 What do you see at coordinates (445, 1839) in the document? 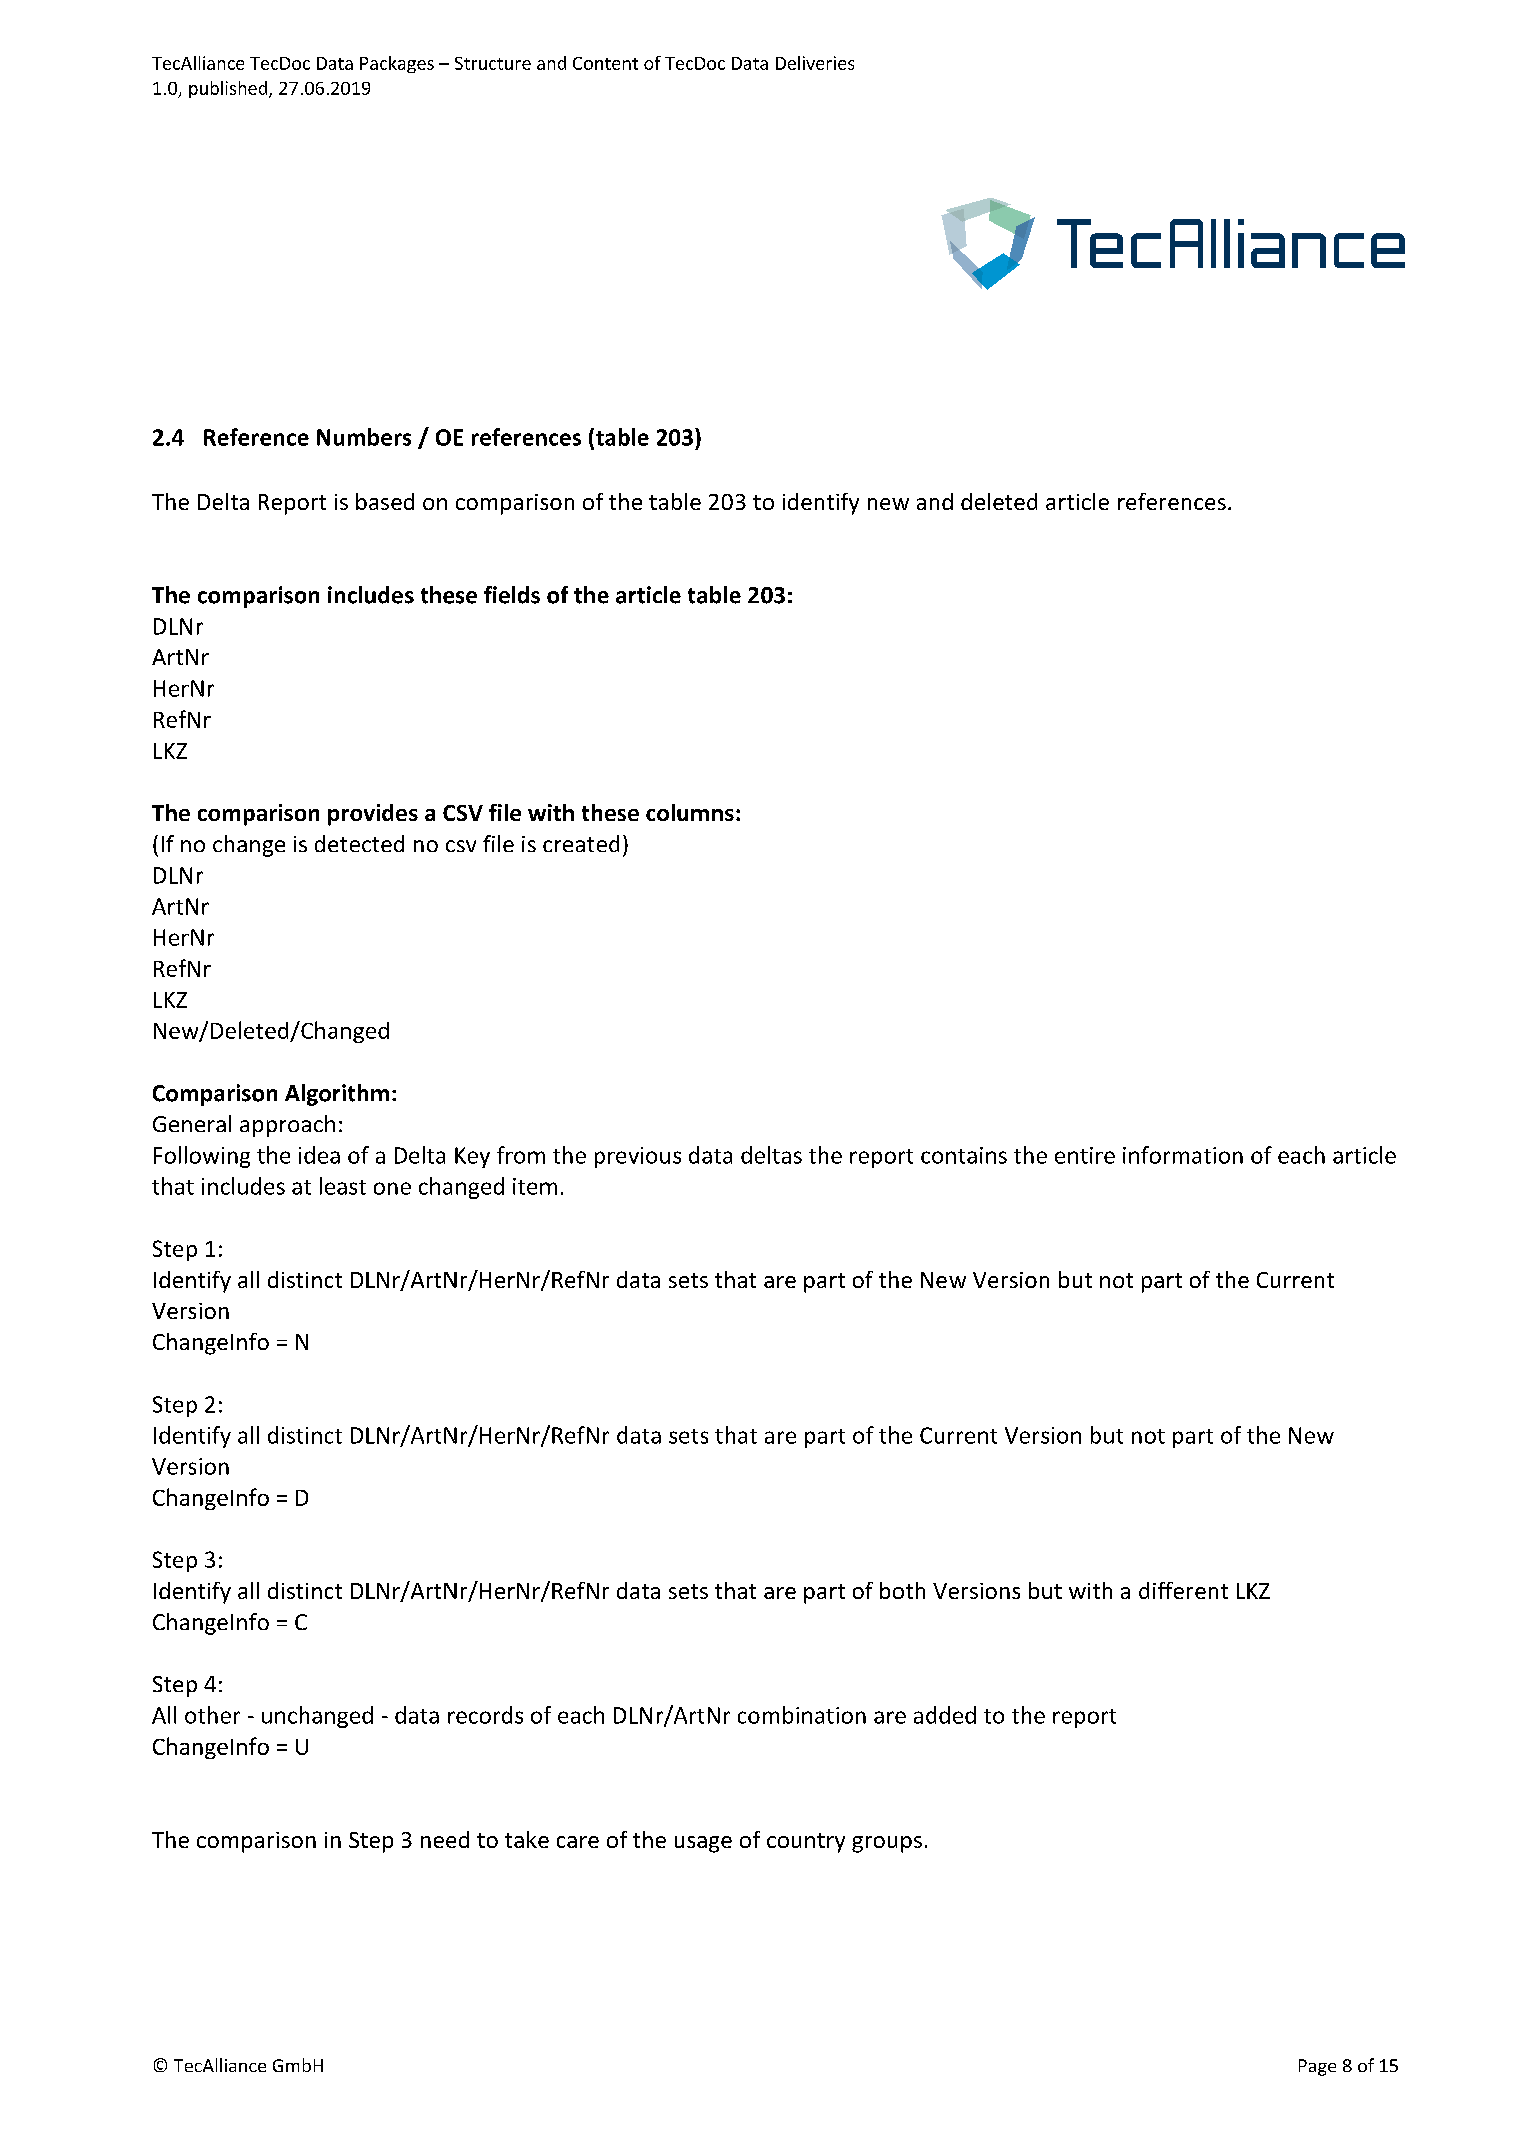
I see `need` at bounding box center [445, 1839].
